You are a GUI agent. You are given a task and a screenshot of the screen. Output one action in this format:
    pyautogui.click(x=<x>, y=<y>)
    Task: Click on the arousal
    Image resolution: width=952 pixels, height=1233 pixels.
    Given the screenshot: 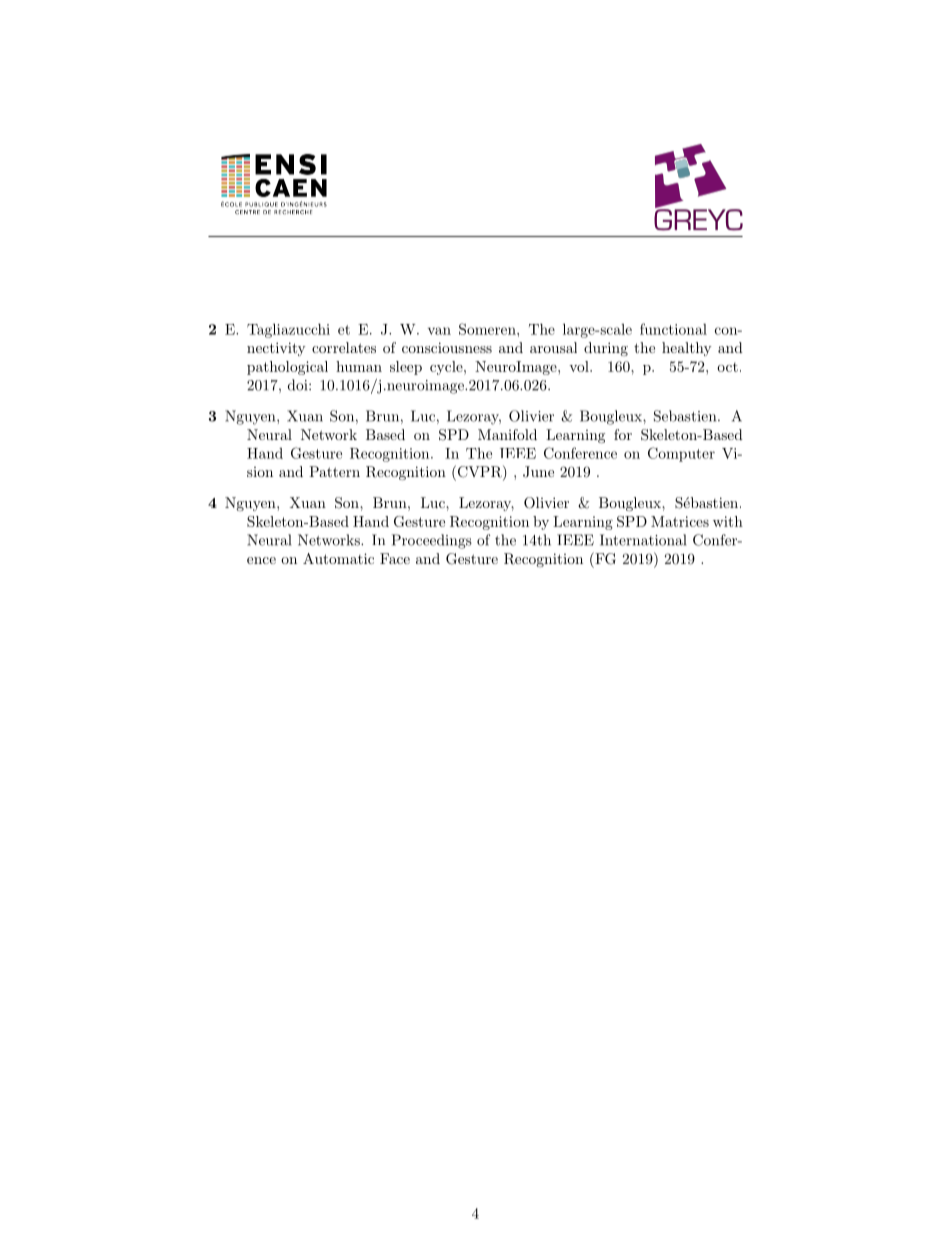 What is the action you would take?
    pyautogui.click(x=553, y=347)
